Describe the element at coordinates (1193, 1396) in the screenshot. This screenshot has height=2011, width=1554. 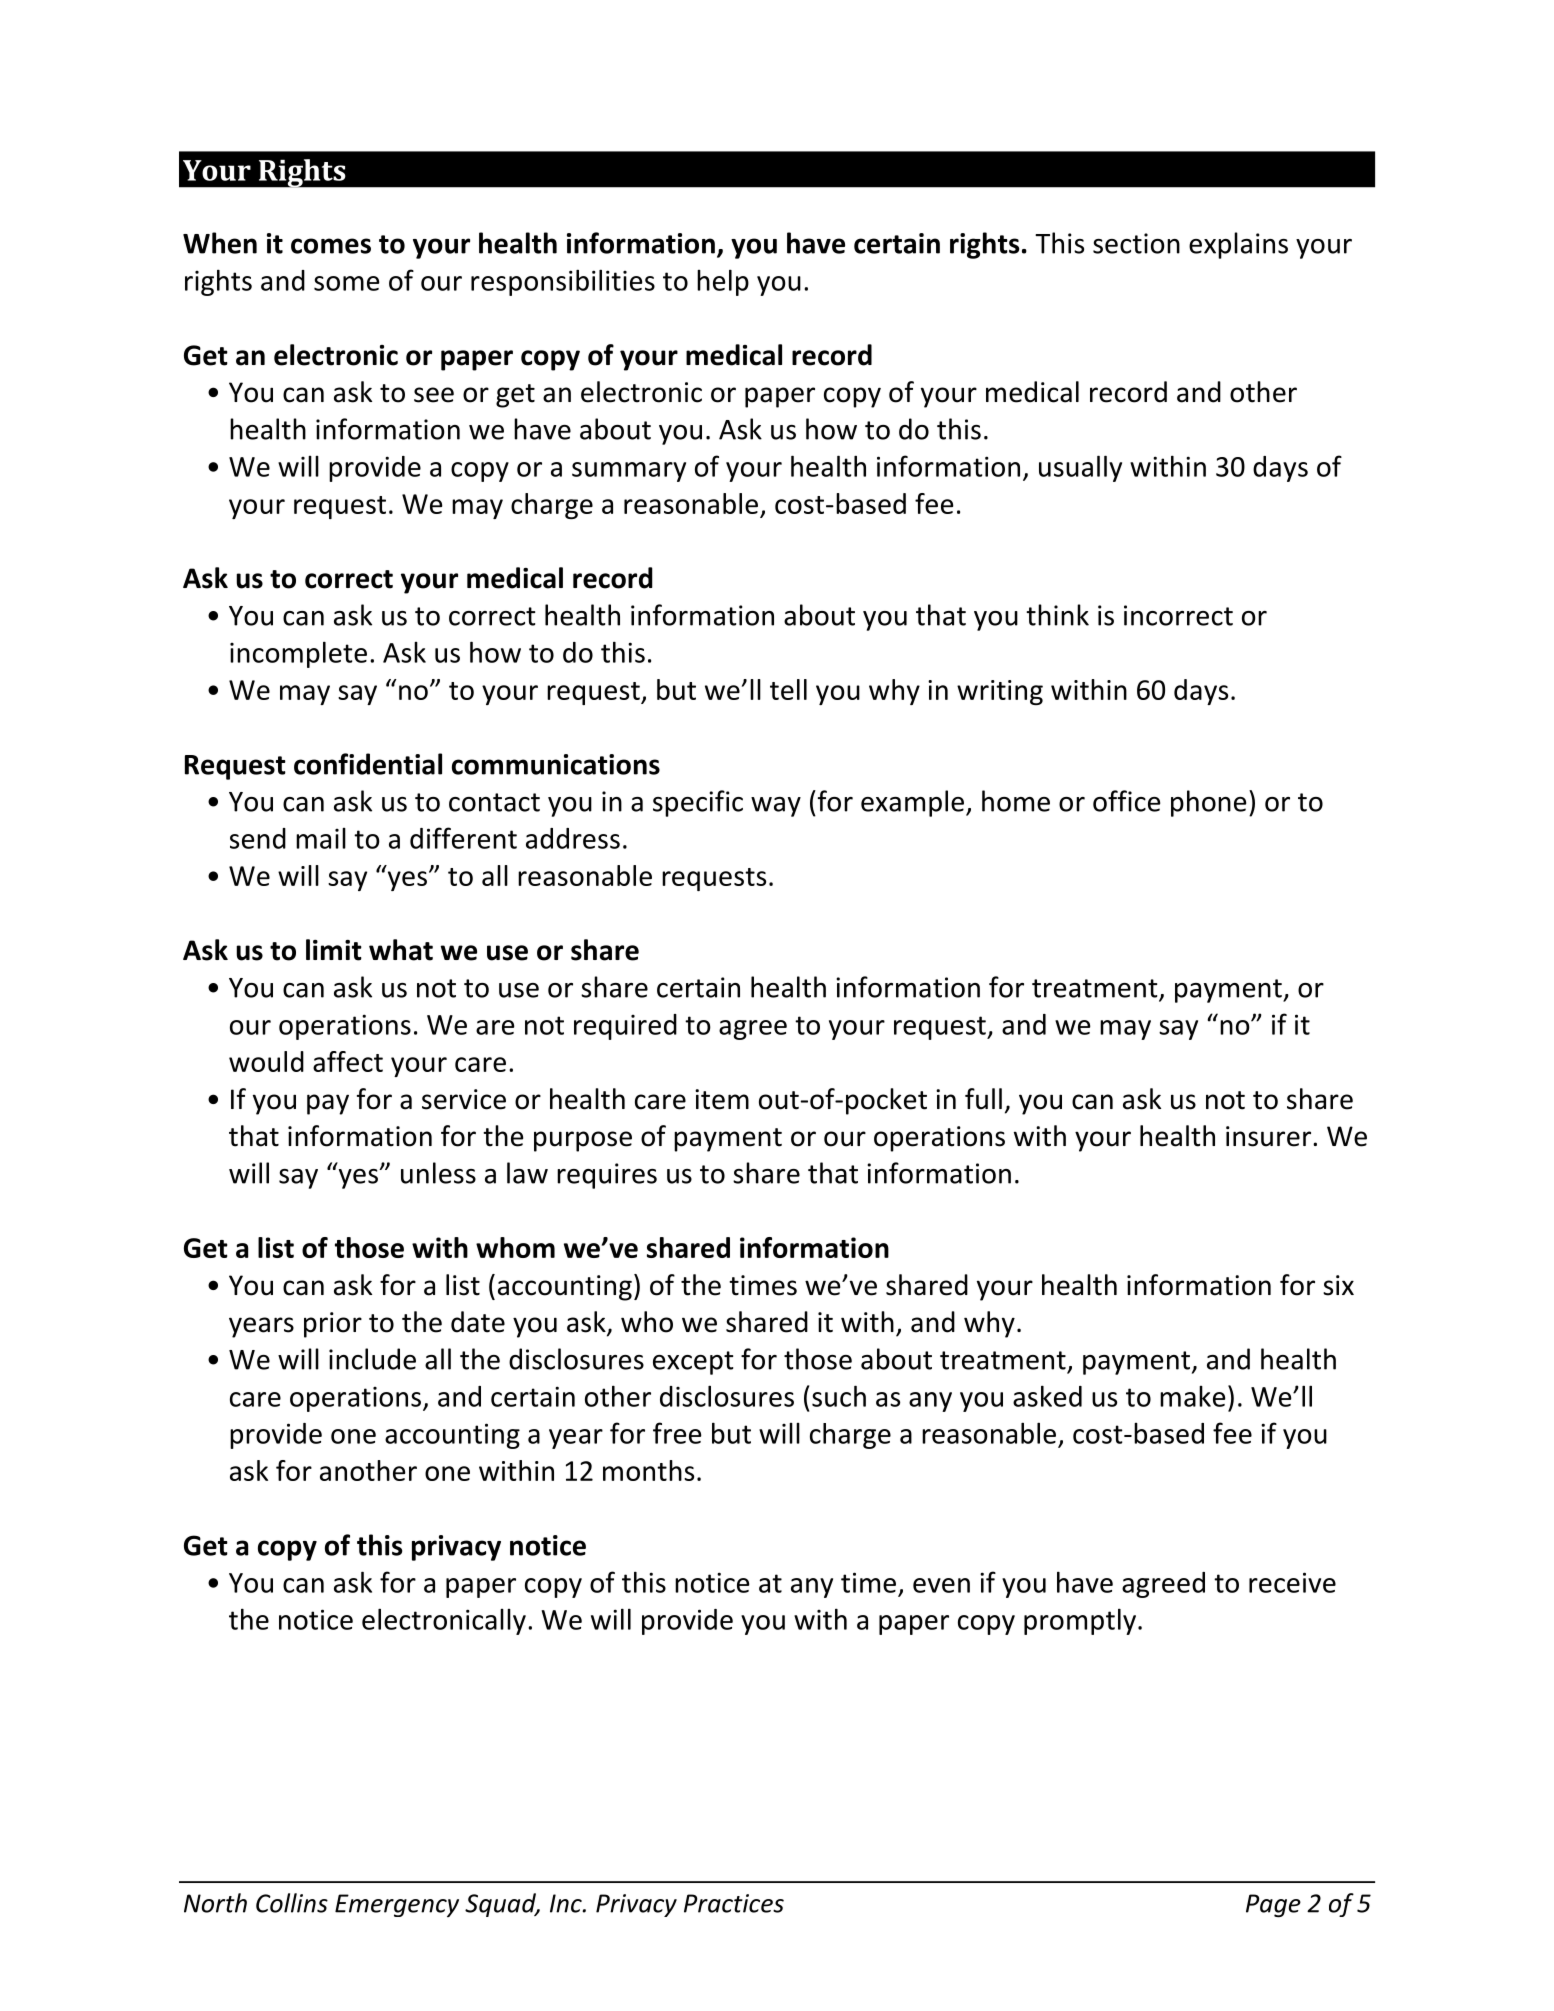
I see `make` at that location.
